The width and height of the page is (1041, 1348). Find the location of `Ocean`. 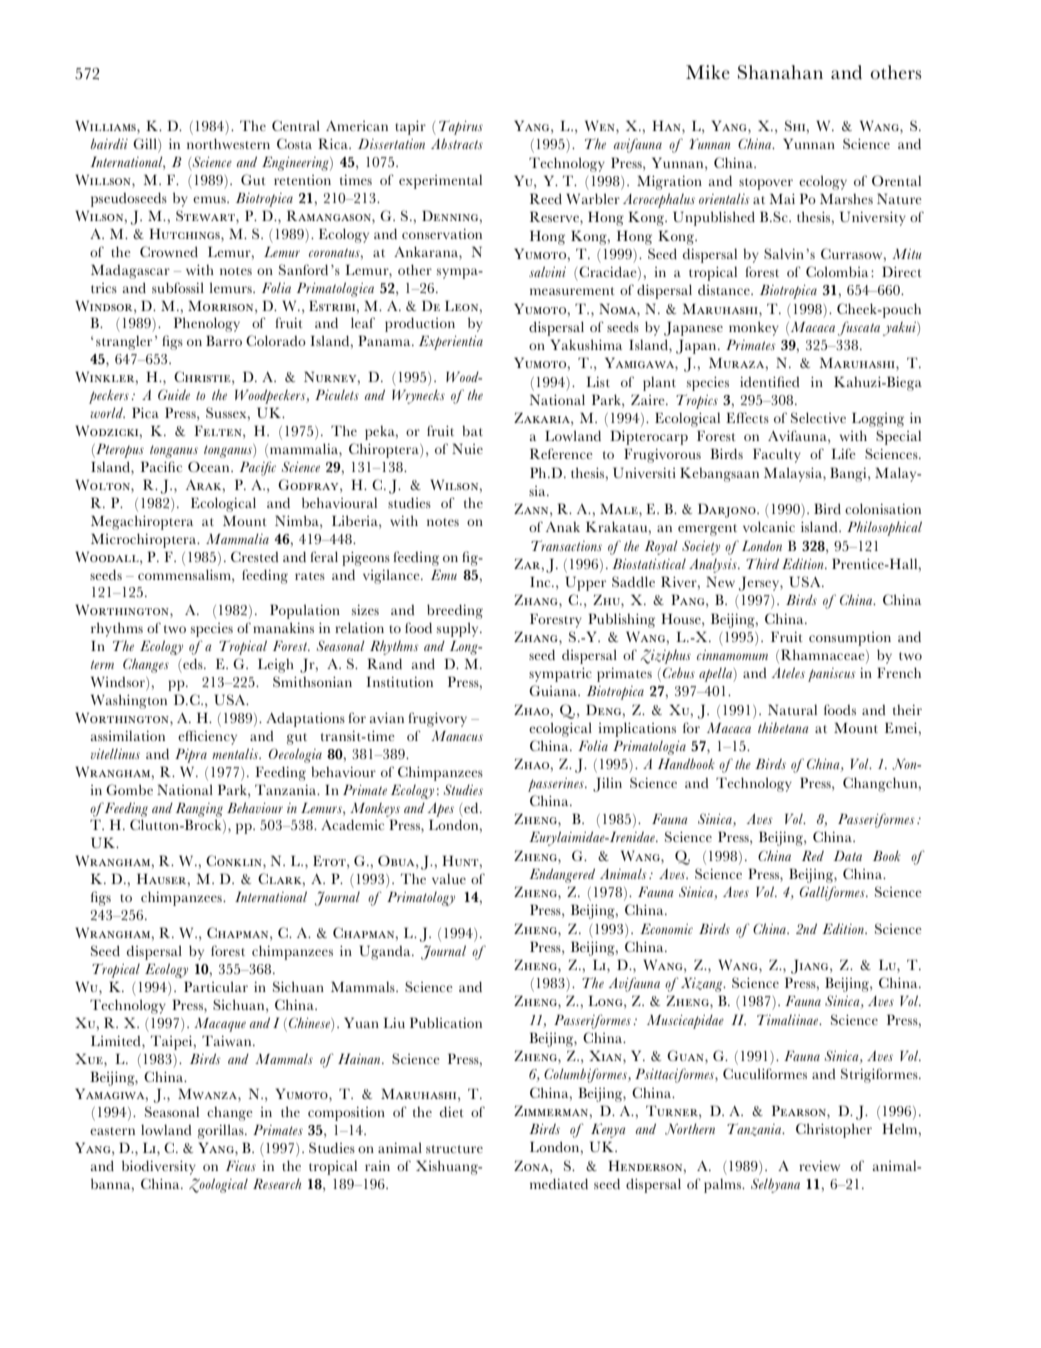

Ocean is located at coordinates (210, 466).
